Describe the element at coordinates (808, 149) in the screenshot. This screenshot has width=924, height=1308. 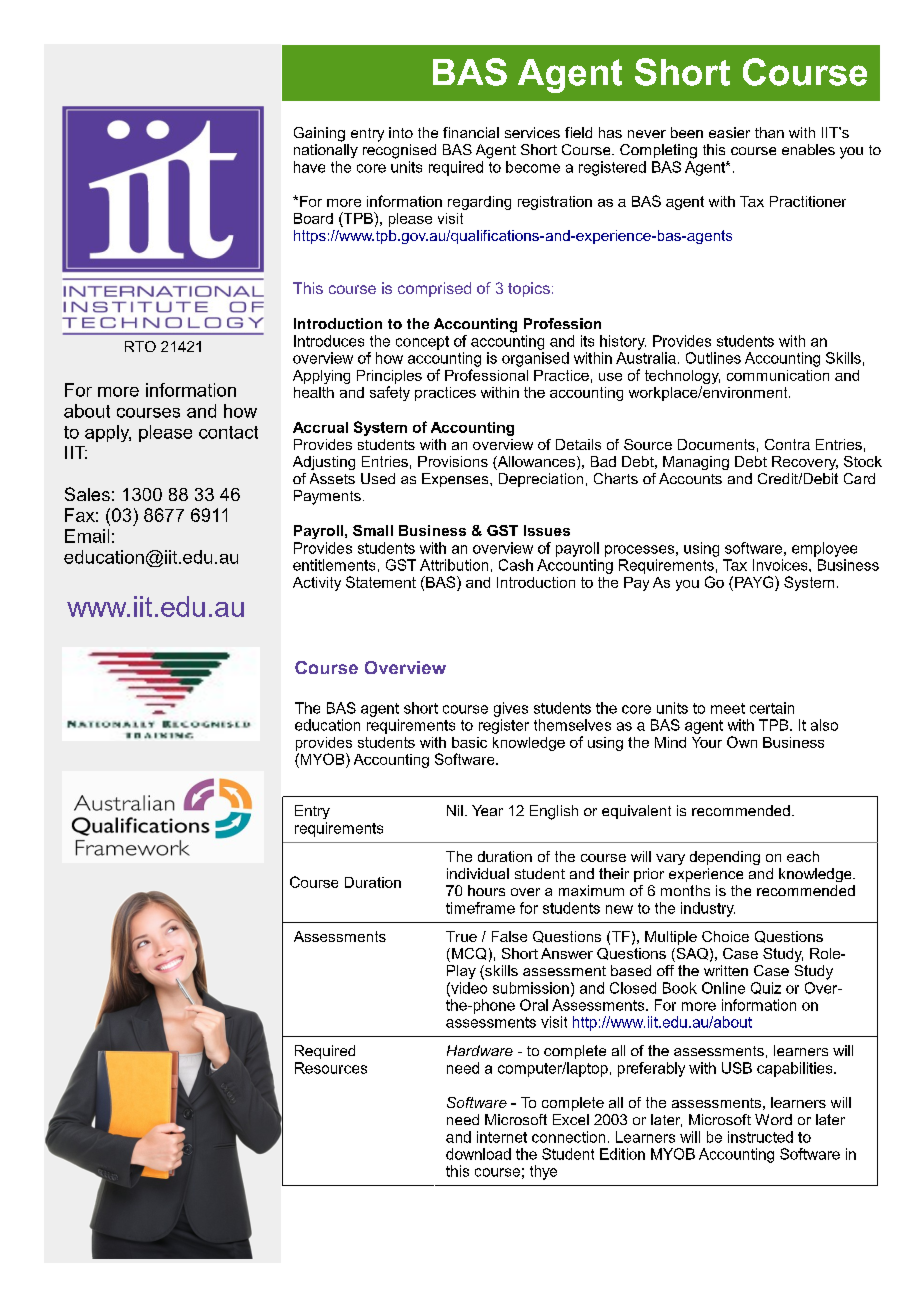
I see `enables` at that location.
